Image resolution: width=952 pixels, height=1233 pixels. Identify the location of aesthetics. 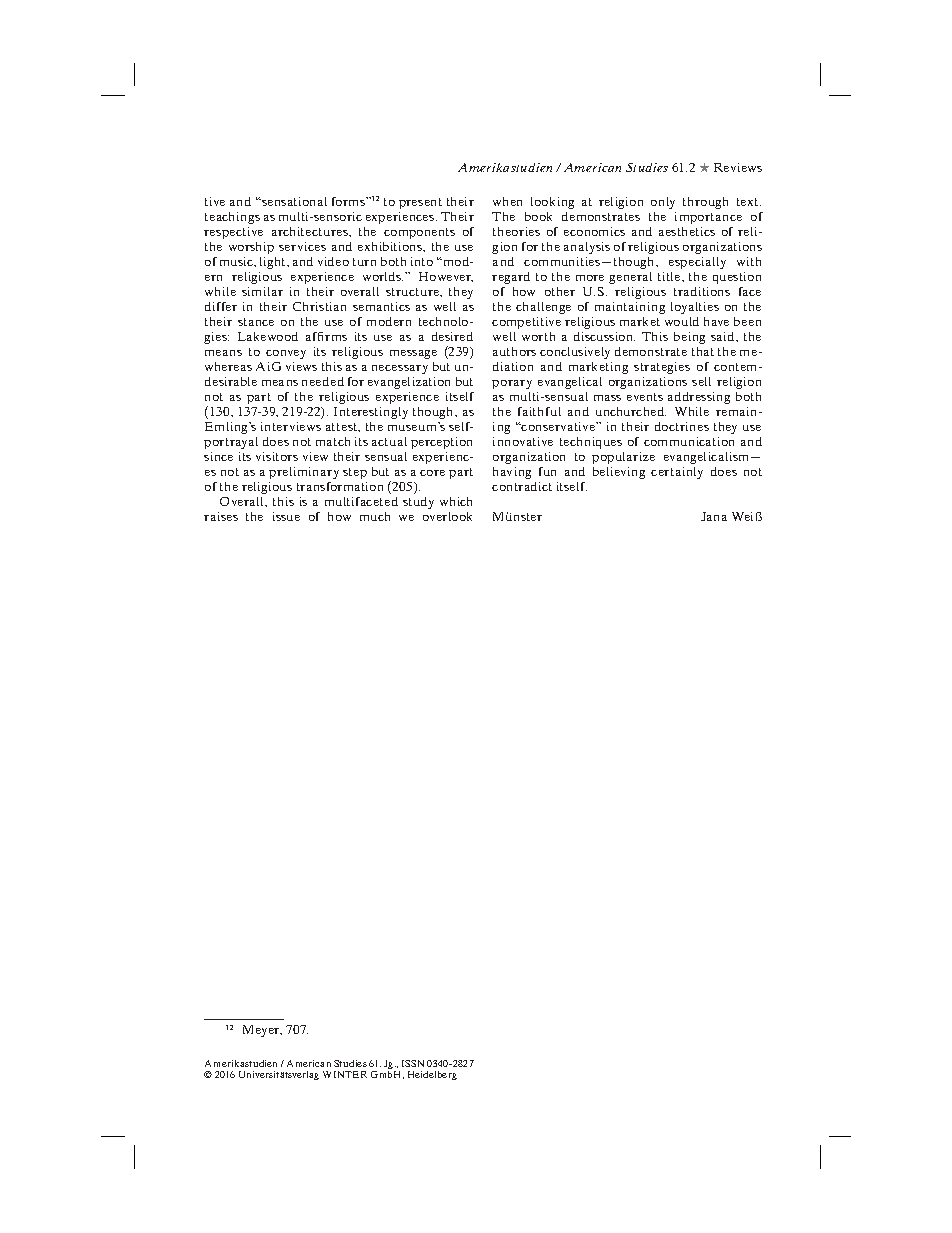
(687, 231).
